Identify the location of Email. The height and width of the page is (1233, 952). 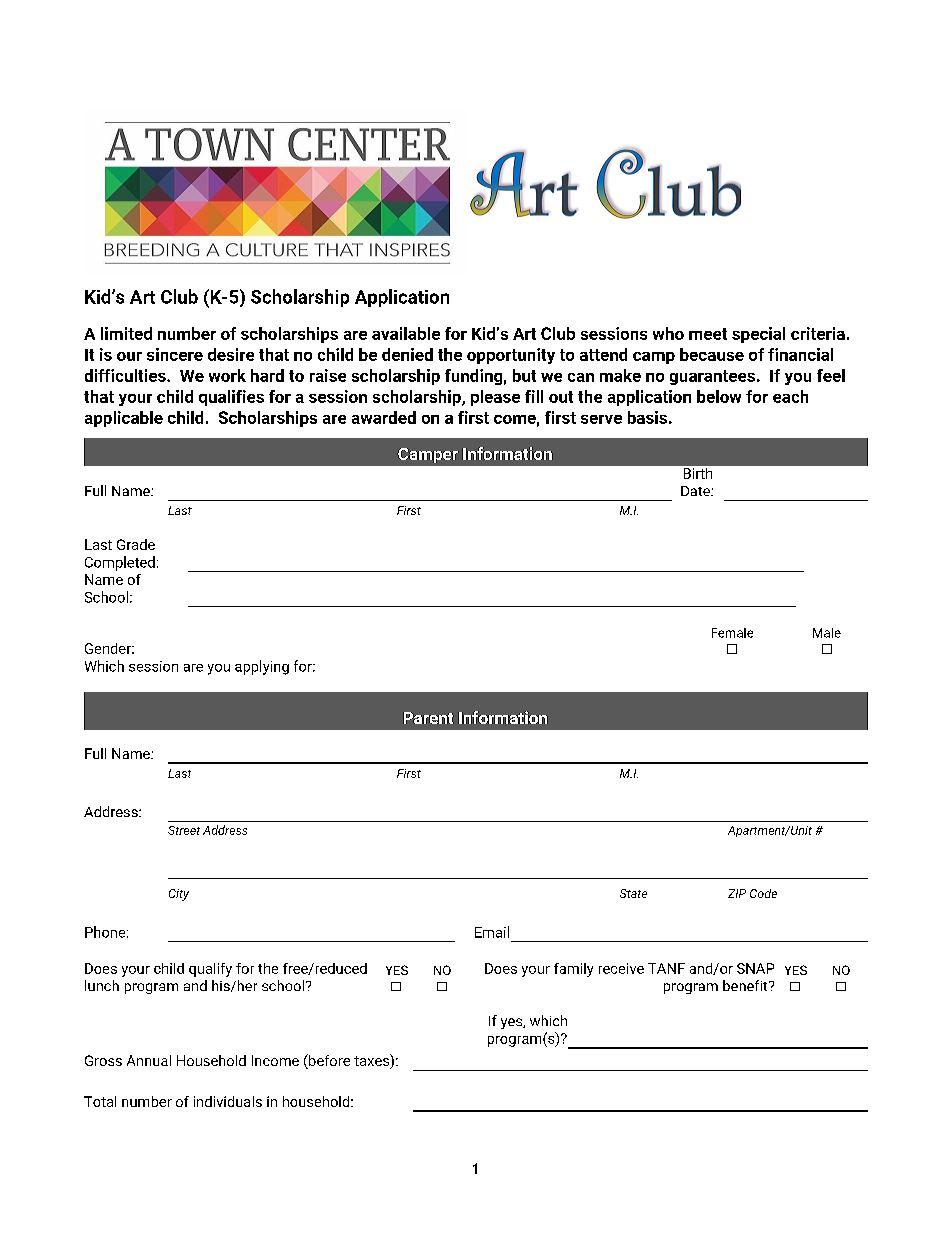
(492, 932).
